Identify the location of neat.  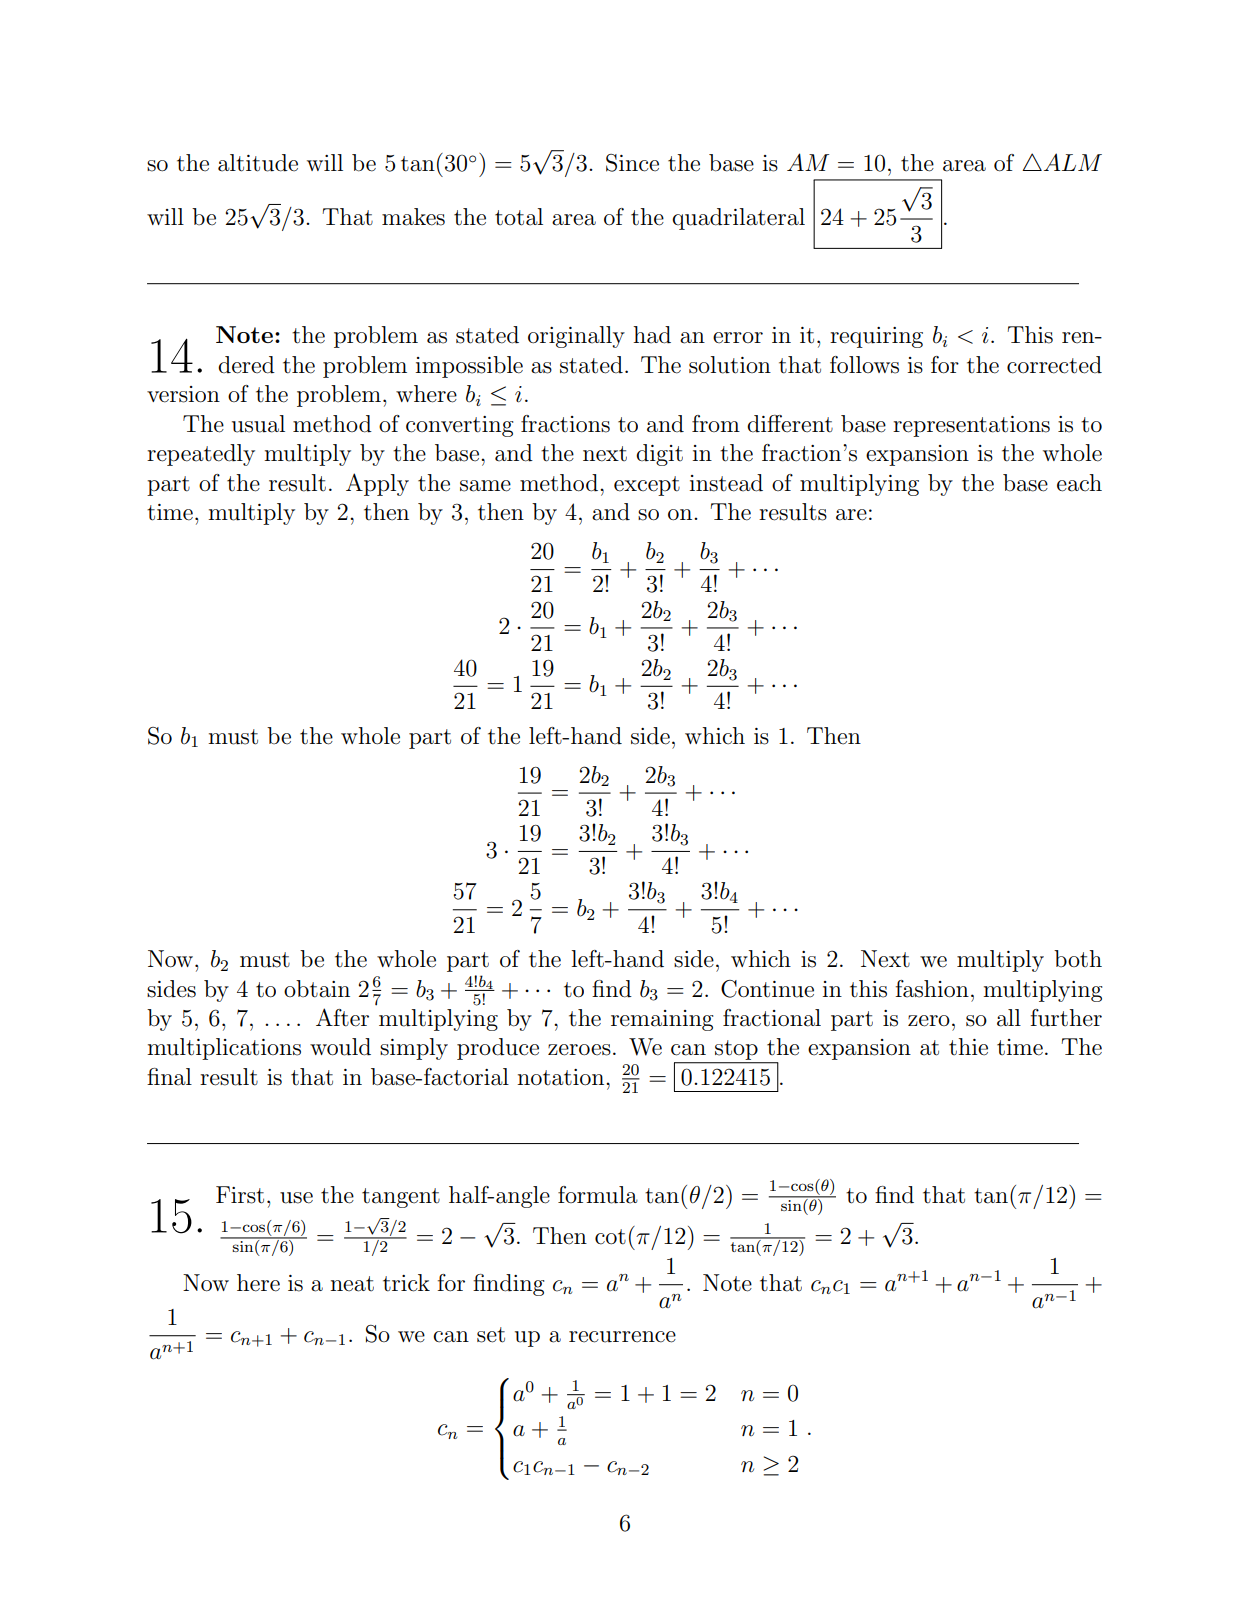
(352, 1284).
